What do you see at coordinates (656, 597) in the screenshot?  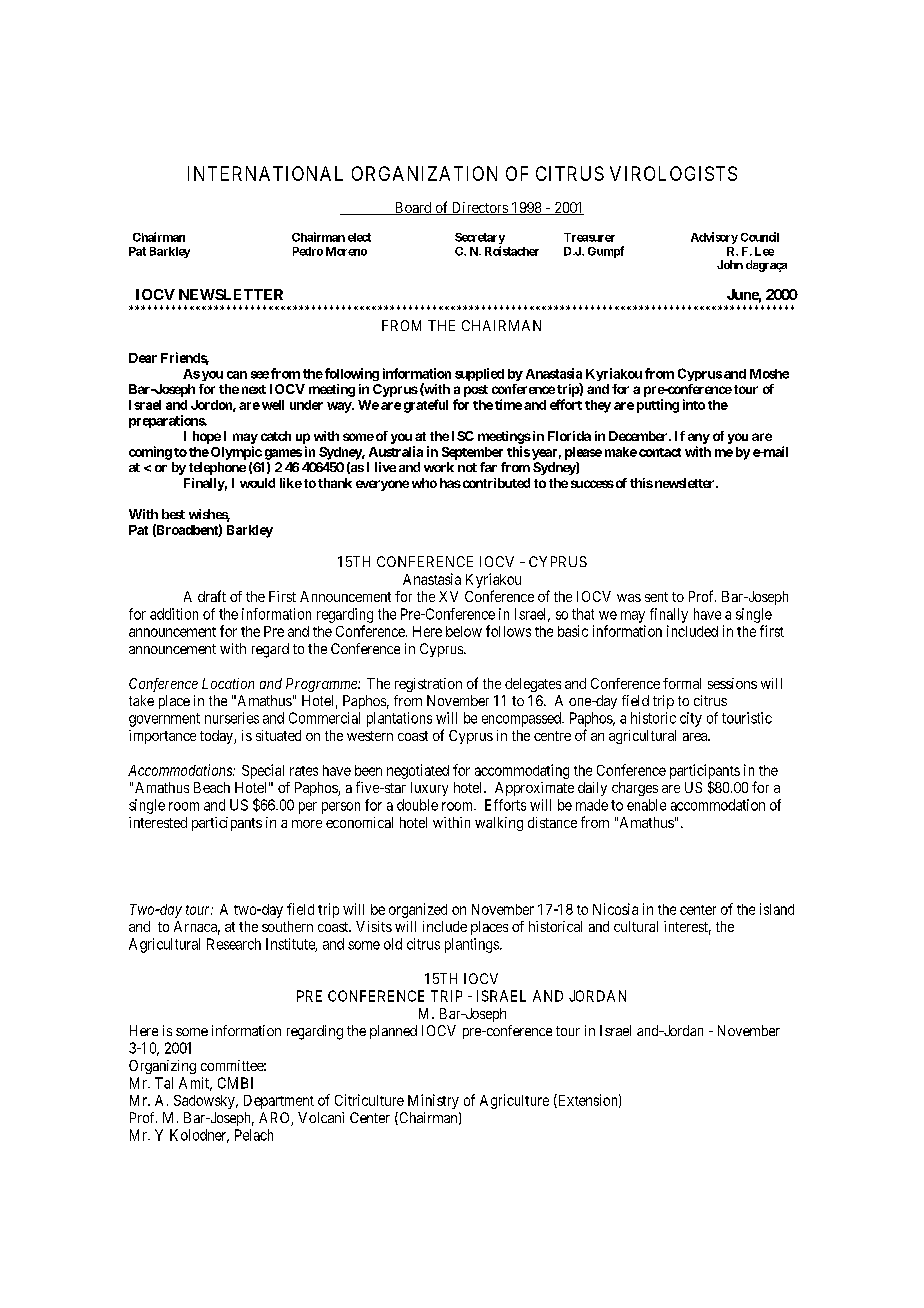 I see `sent` at bounding box center [656, 597].
